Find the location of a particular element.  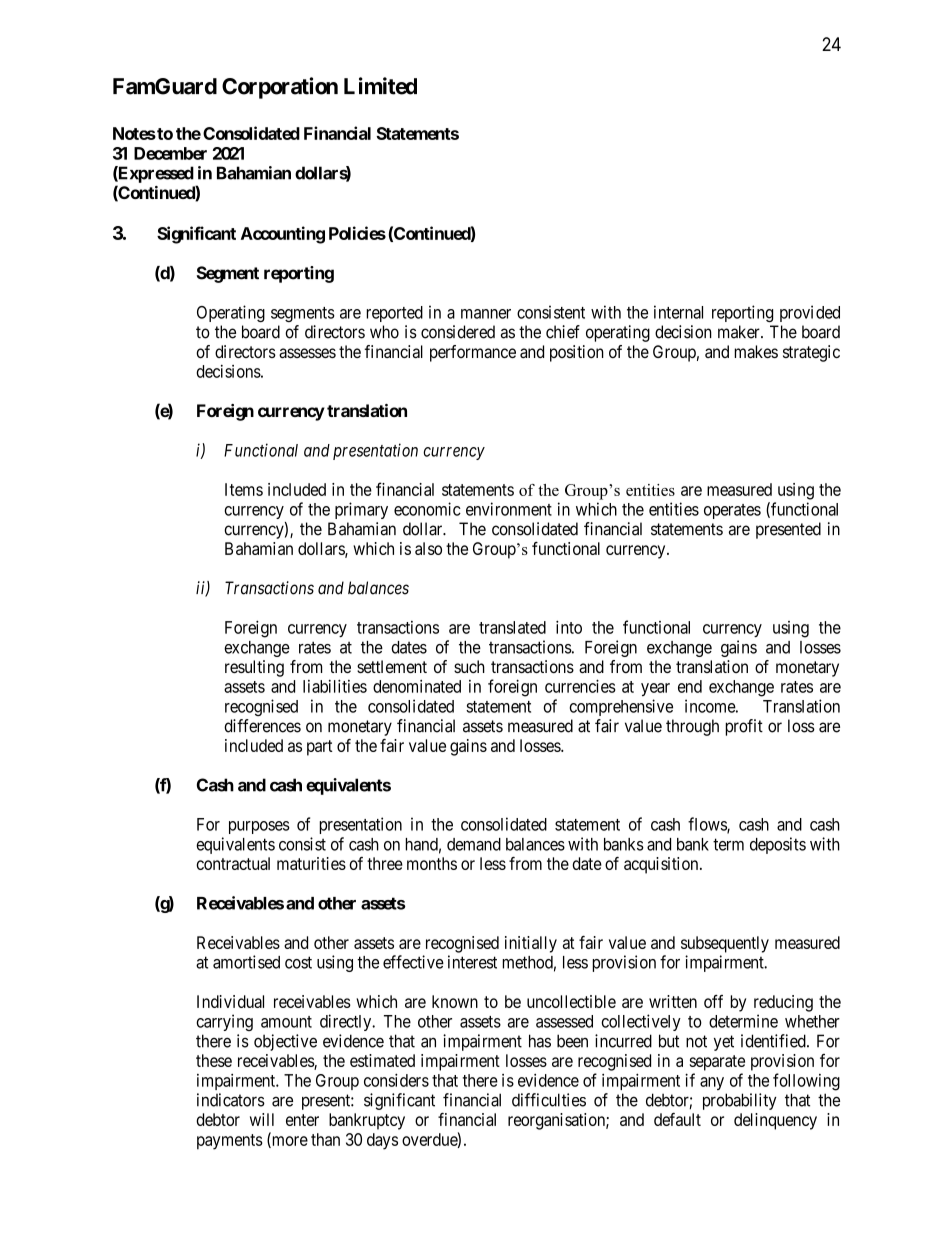

difficulties is located at coordinates (549, 1100).
